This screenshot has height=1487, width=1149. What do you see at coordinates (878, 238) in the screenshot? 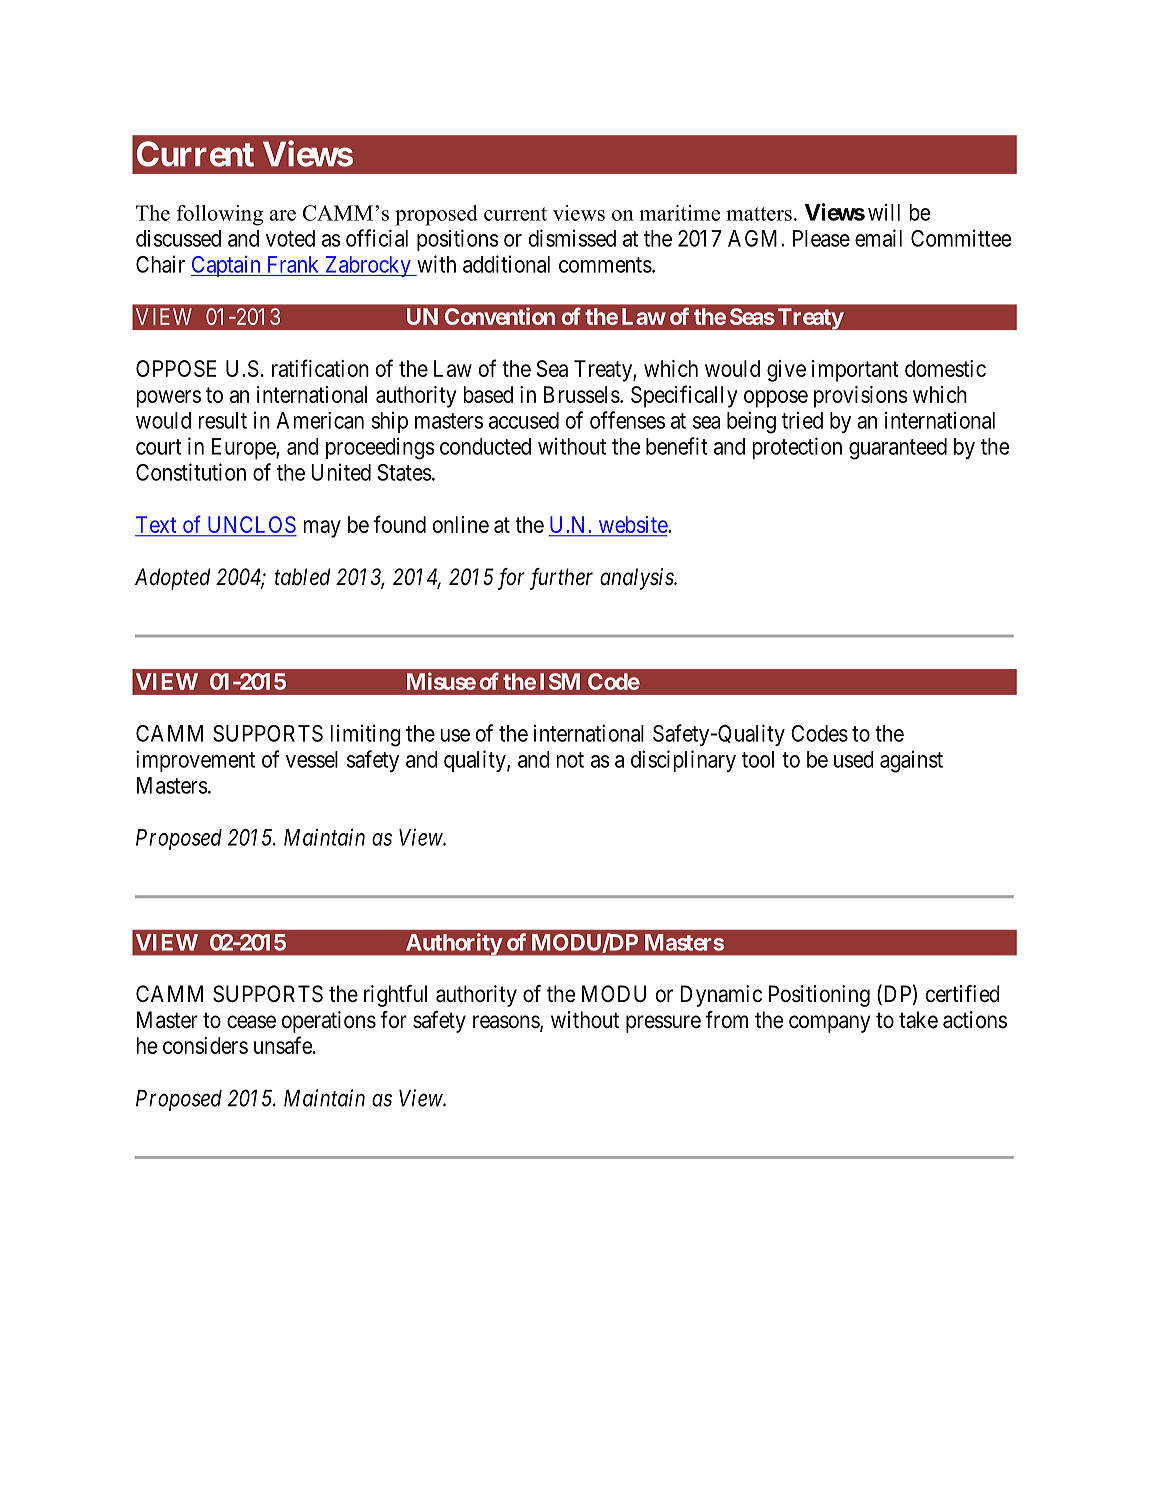
I see `email` at bounding box center [878, 238].
